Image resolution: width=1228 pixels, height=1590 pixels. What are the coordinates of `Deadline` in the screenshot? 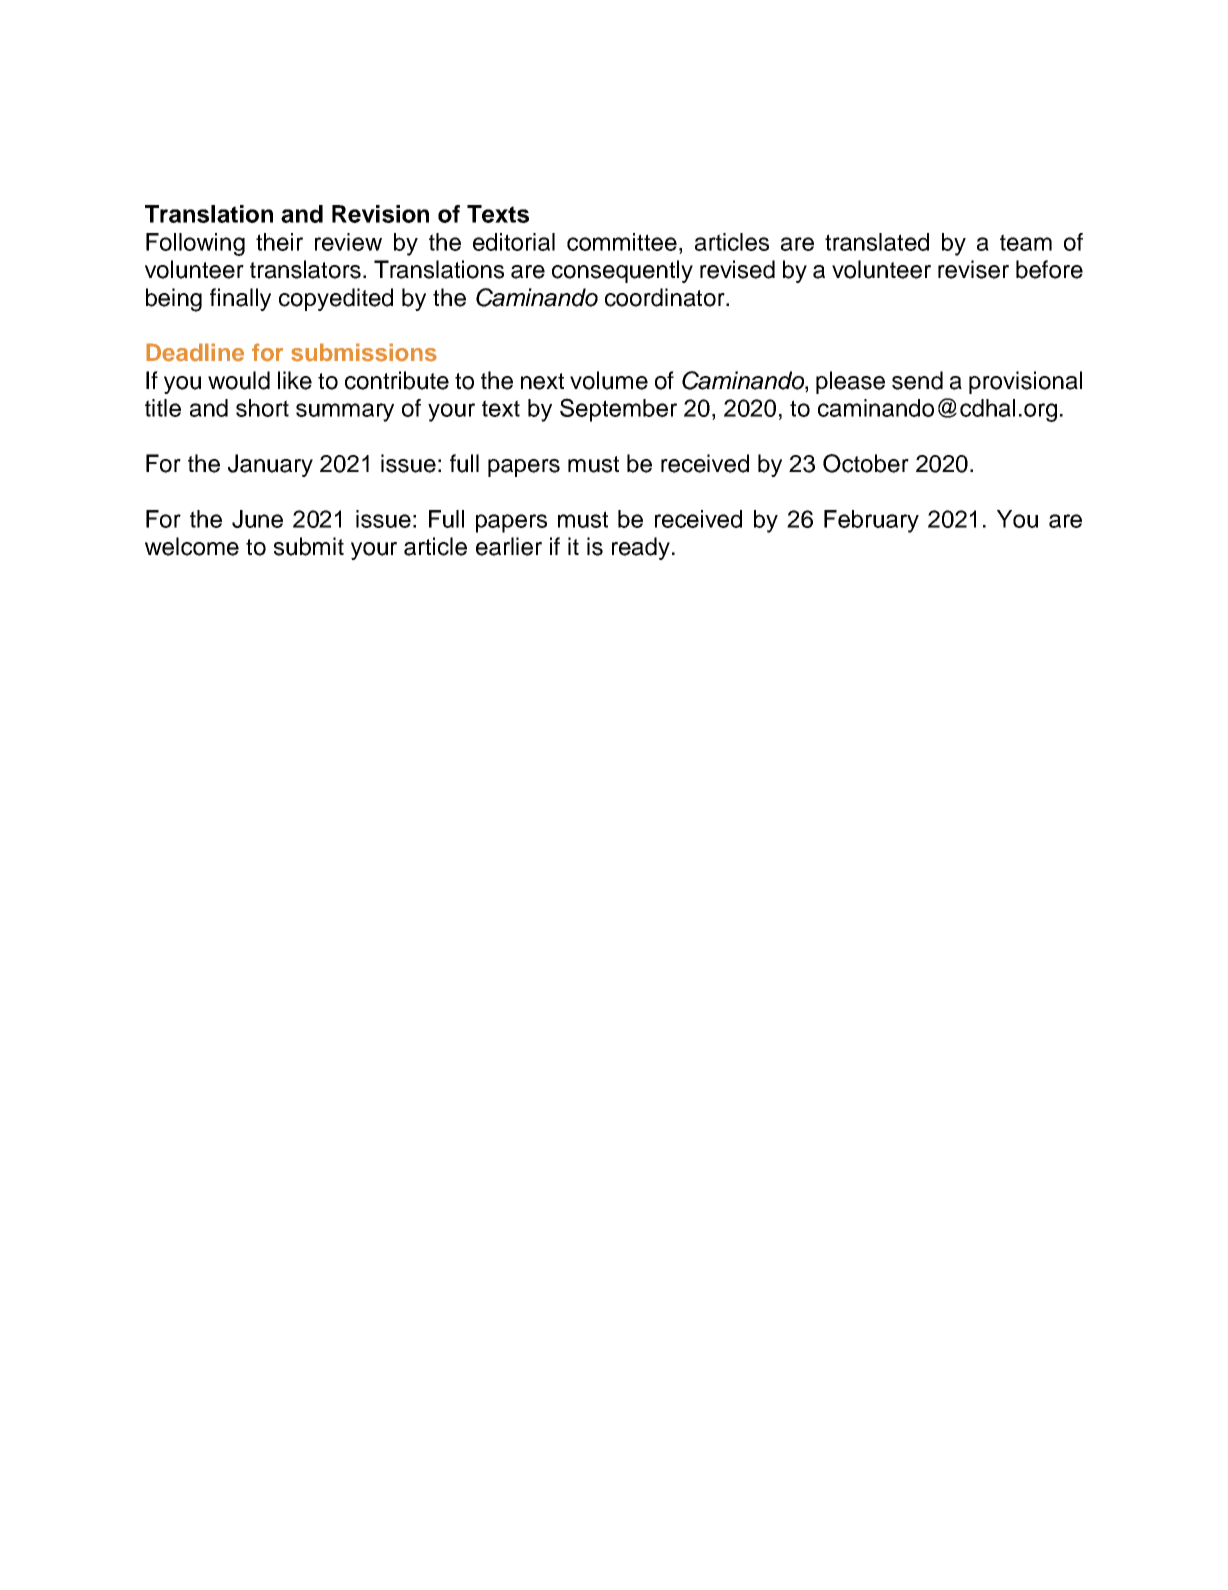 It's located at (195, 352).
